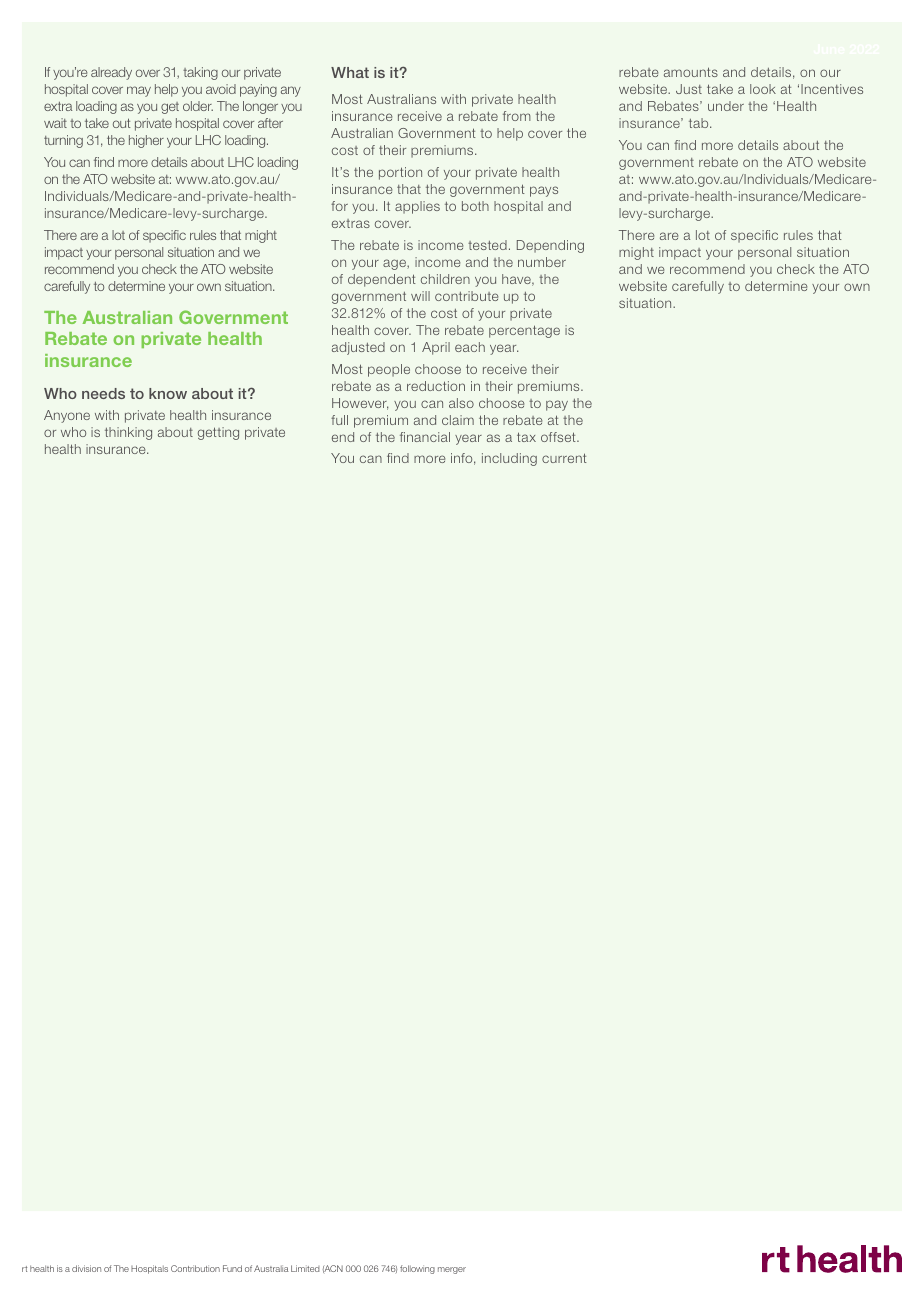 Image resolution: width=924 pixels, height=1308 pixels. What do you see at coordinates (564, 458) in the document?
I see `current` at bounding box center [564, 458].
